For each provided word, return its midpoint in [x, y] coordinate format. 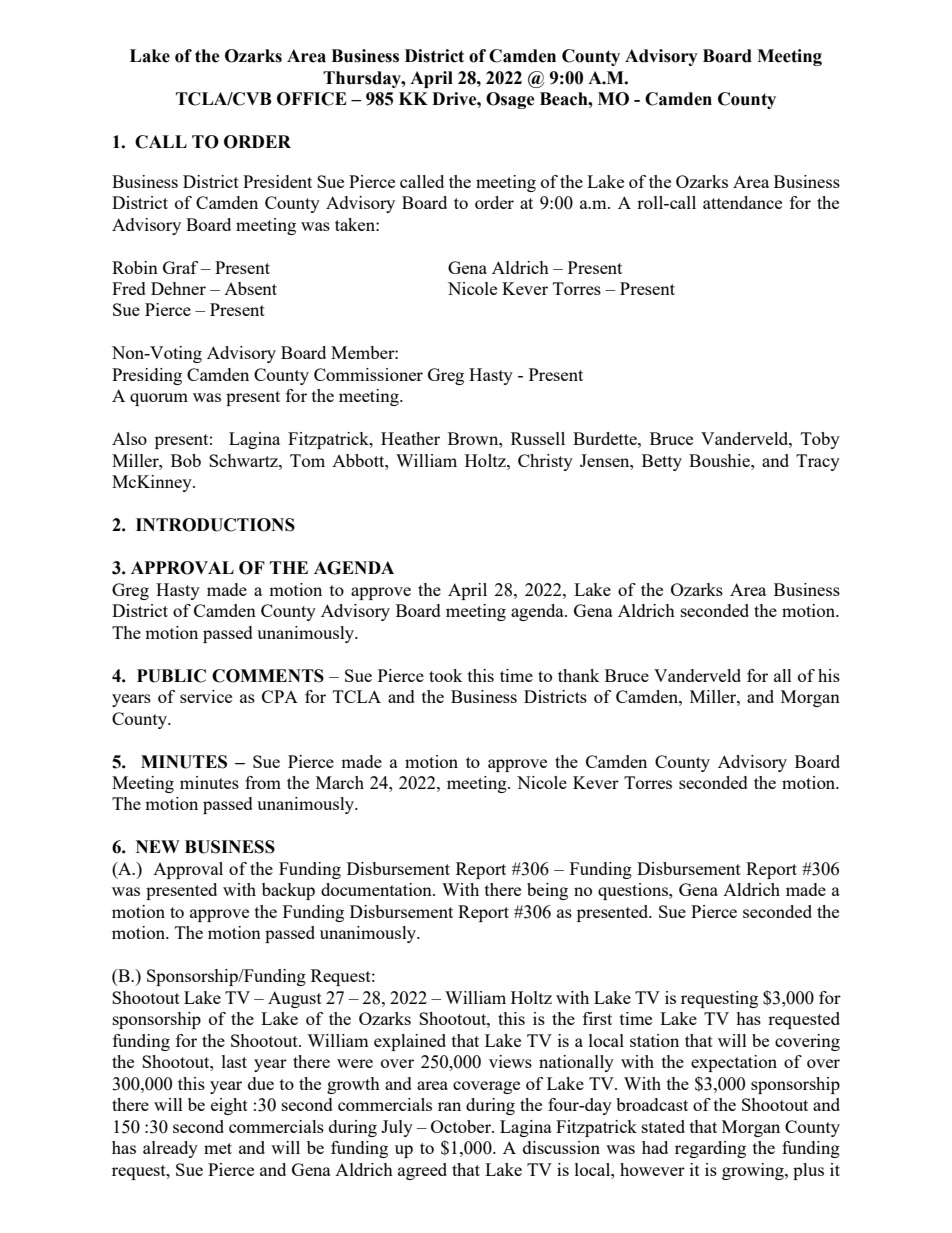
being [547, 891]
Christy [545, 462]
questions [634, 891]
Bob [186, 460]
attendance [742, 202]
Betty [662, 462]
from [263, 782]
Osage [510, 100]
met [218, 1148]
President [277, 181]
